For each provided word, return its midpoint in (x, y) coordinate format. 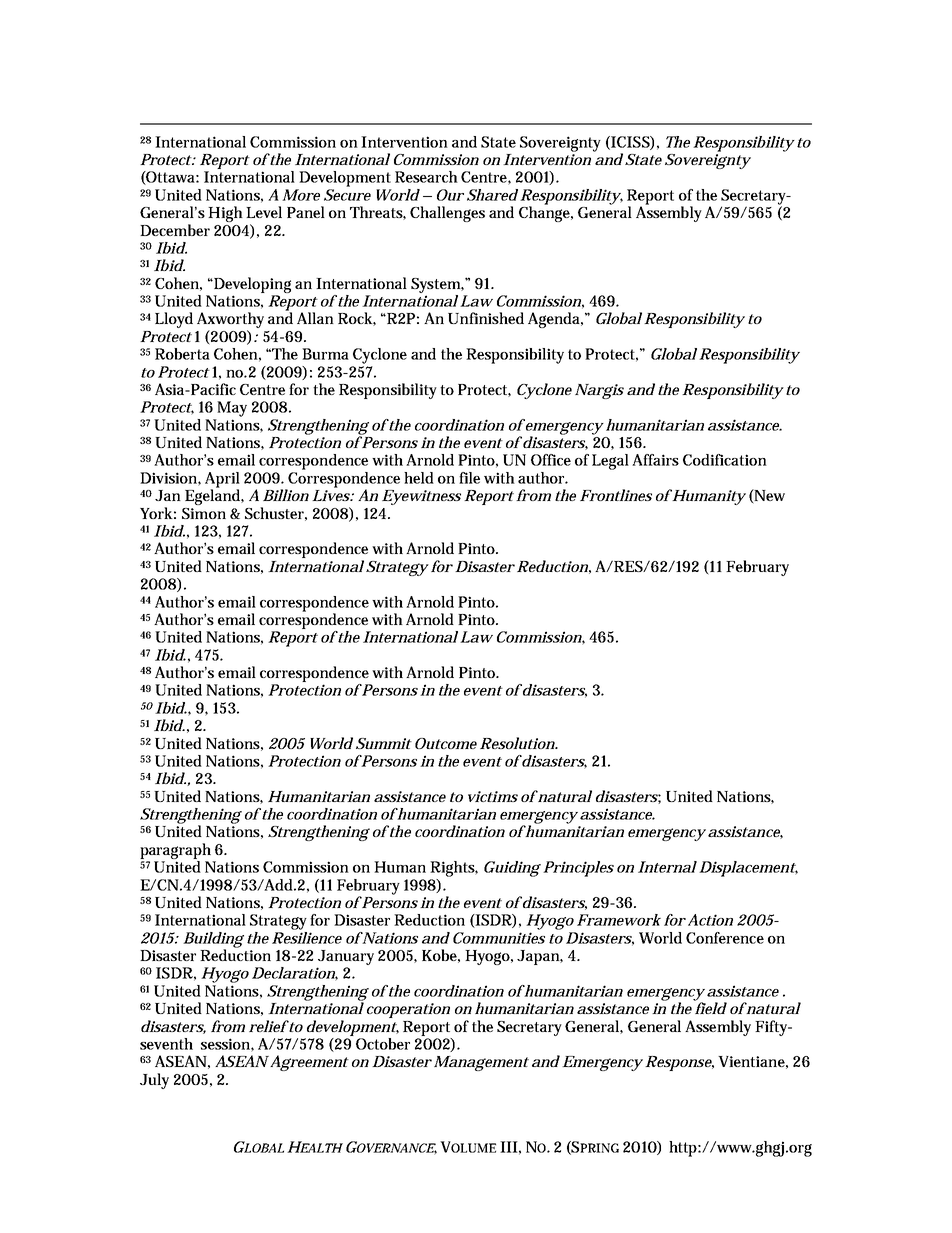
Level (264, 212)
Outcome (446, 743)
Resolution (518, 743)
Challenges (447, 214)
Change (546, 213)
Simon (204, 513)
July (154, 1081)
